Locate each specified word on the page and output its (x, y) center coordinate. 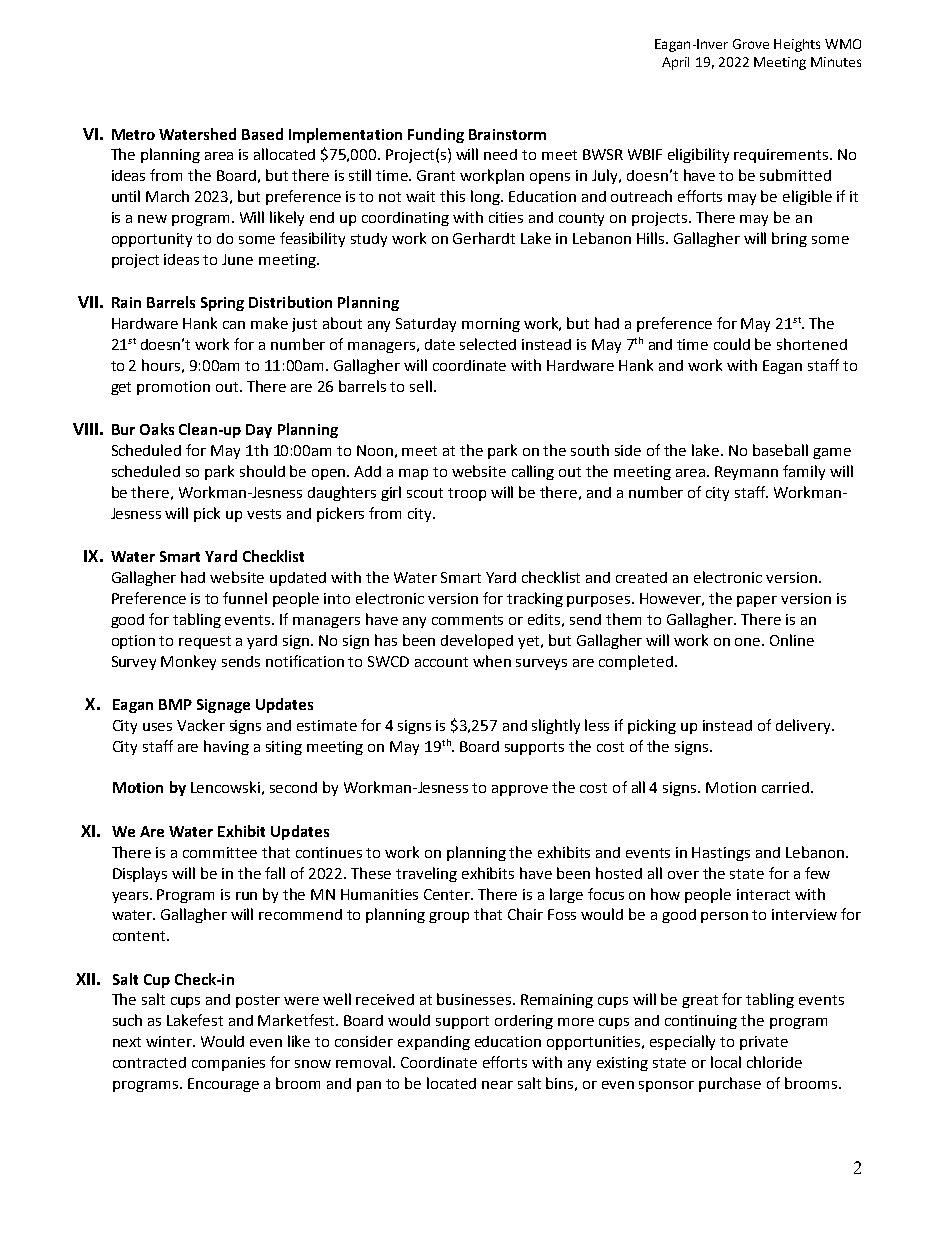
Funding (436, 135)
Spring (222, 304)
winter (170, 1041)
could (732, 344)
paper (757, 601)
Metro (133, 134)
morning (491, 325)
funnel (245, 598)
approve (520, 790)
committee (220, 852)
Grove (751, 44)
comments (467, 620)
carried (785, 787)
